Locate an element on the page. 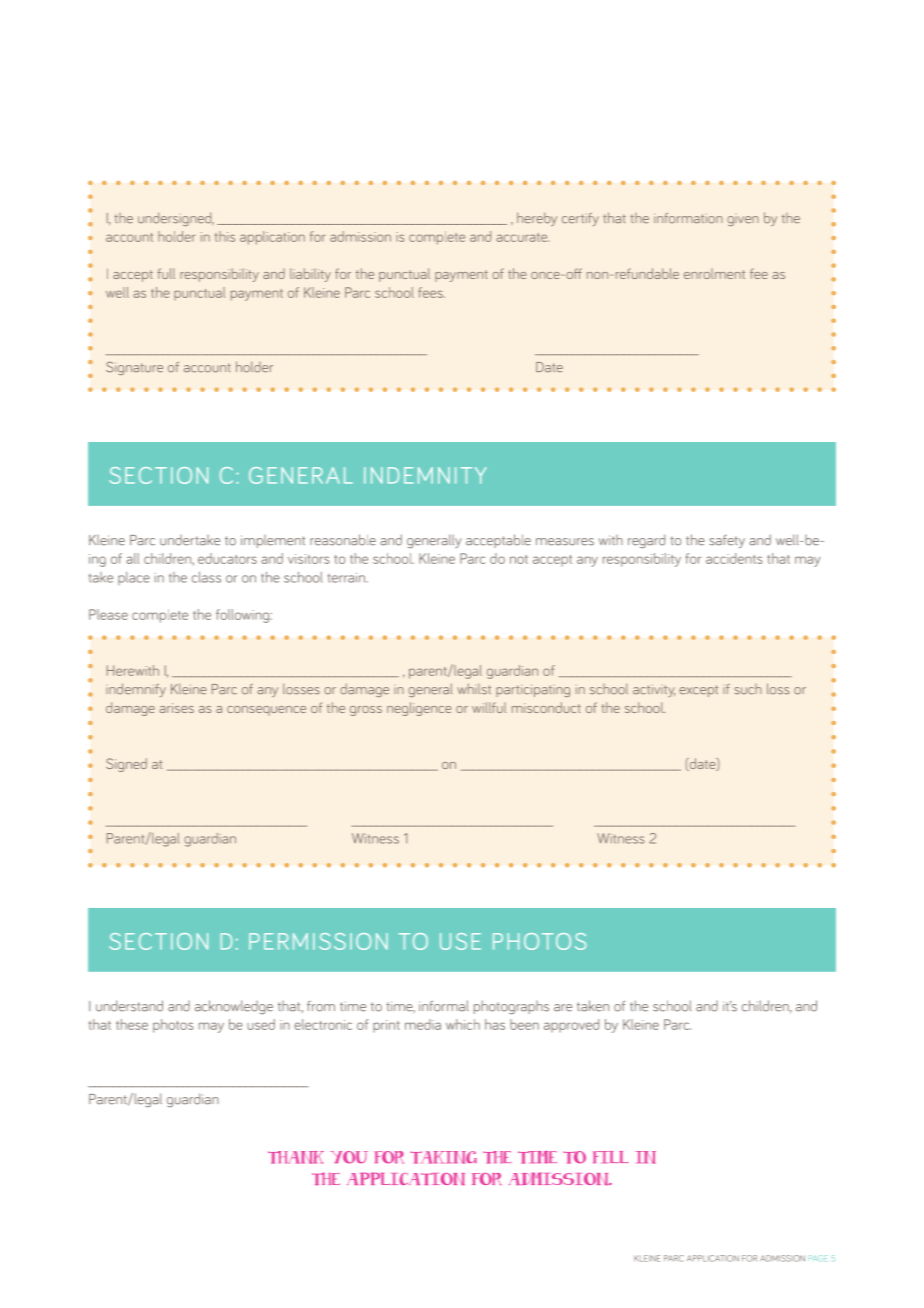 This page has width=924, height=1308. safety is located at coordinates (727, 541).
